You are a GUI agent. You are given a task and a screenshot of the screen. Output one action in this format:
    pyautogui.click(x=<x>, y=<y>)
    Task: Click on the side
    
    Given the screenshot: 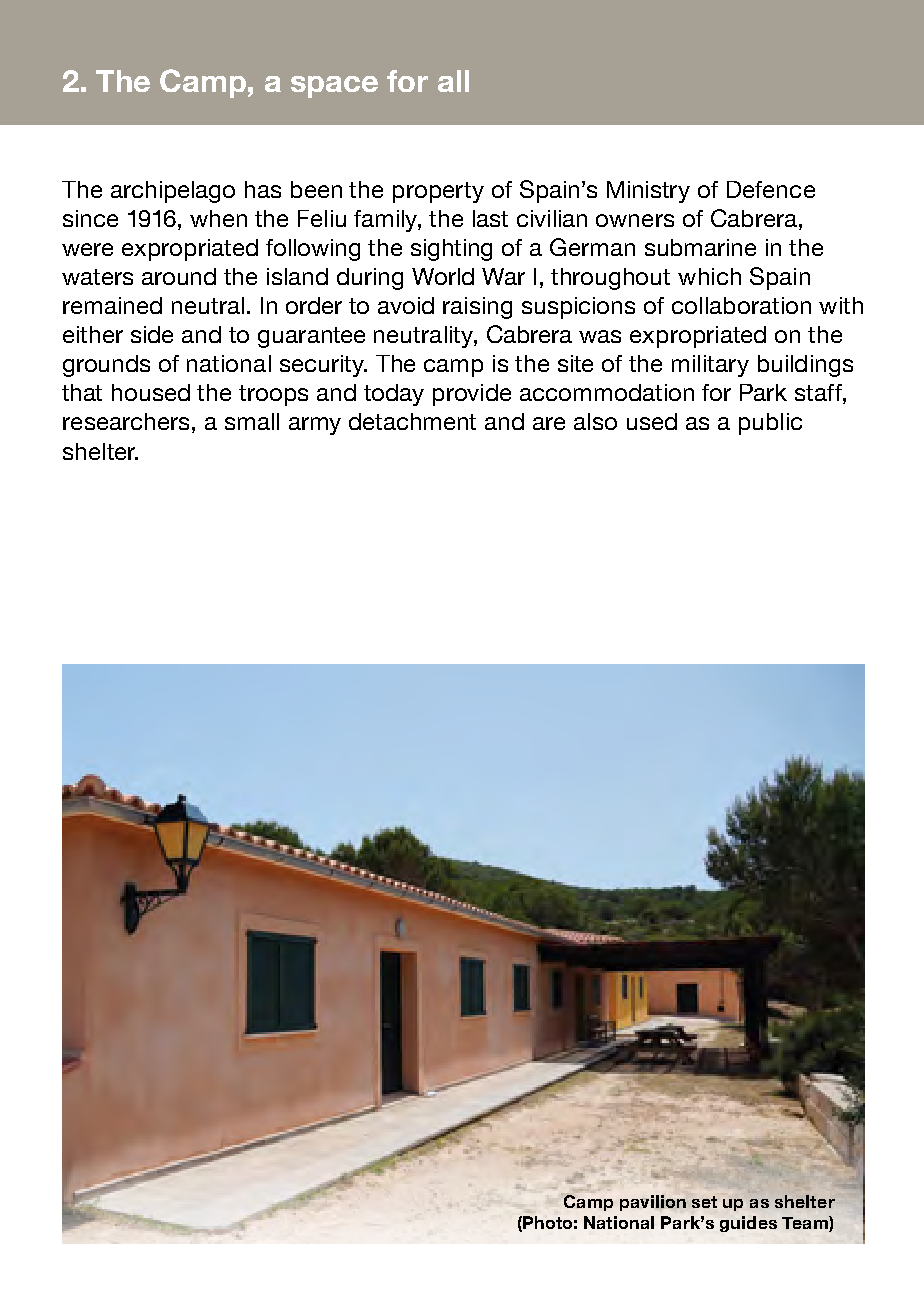 What is the action you would take?
    pyautogui.click(x=152, y=334)
